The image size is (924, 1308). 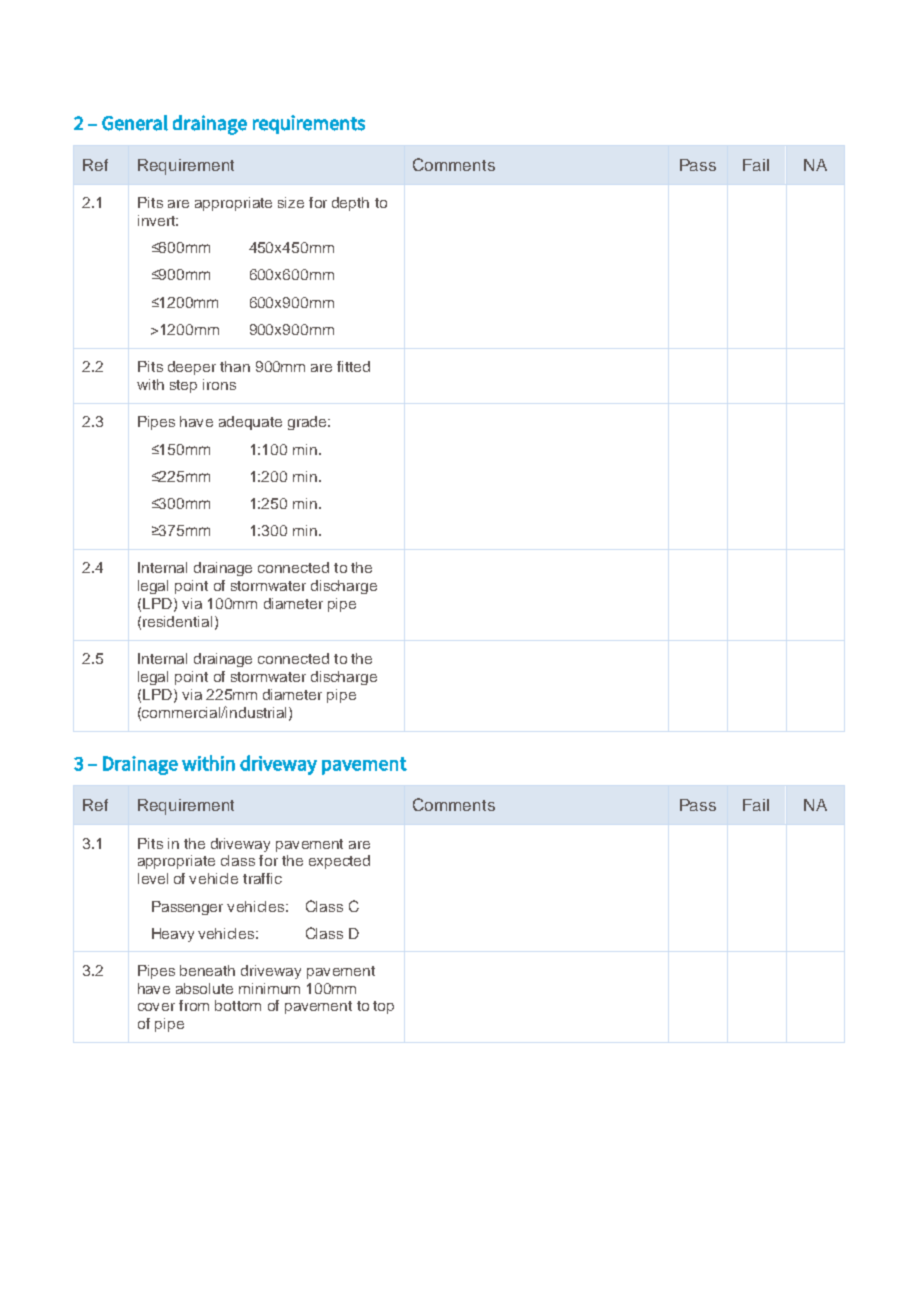 What do you see at coordinates (156, 1007) in the image?
I see `cover` at bounding box center [156, 1007].
